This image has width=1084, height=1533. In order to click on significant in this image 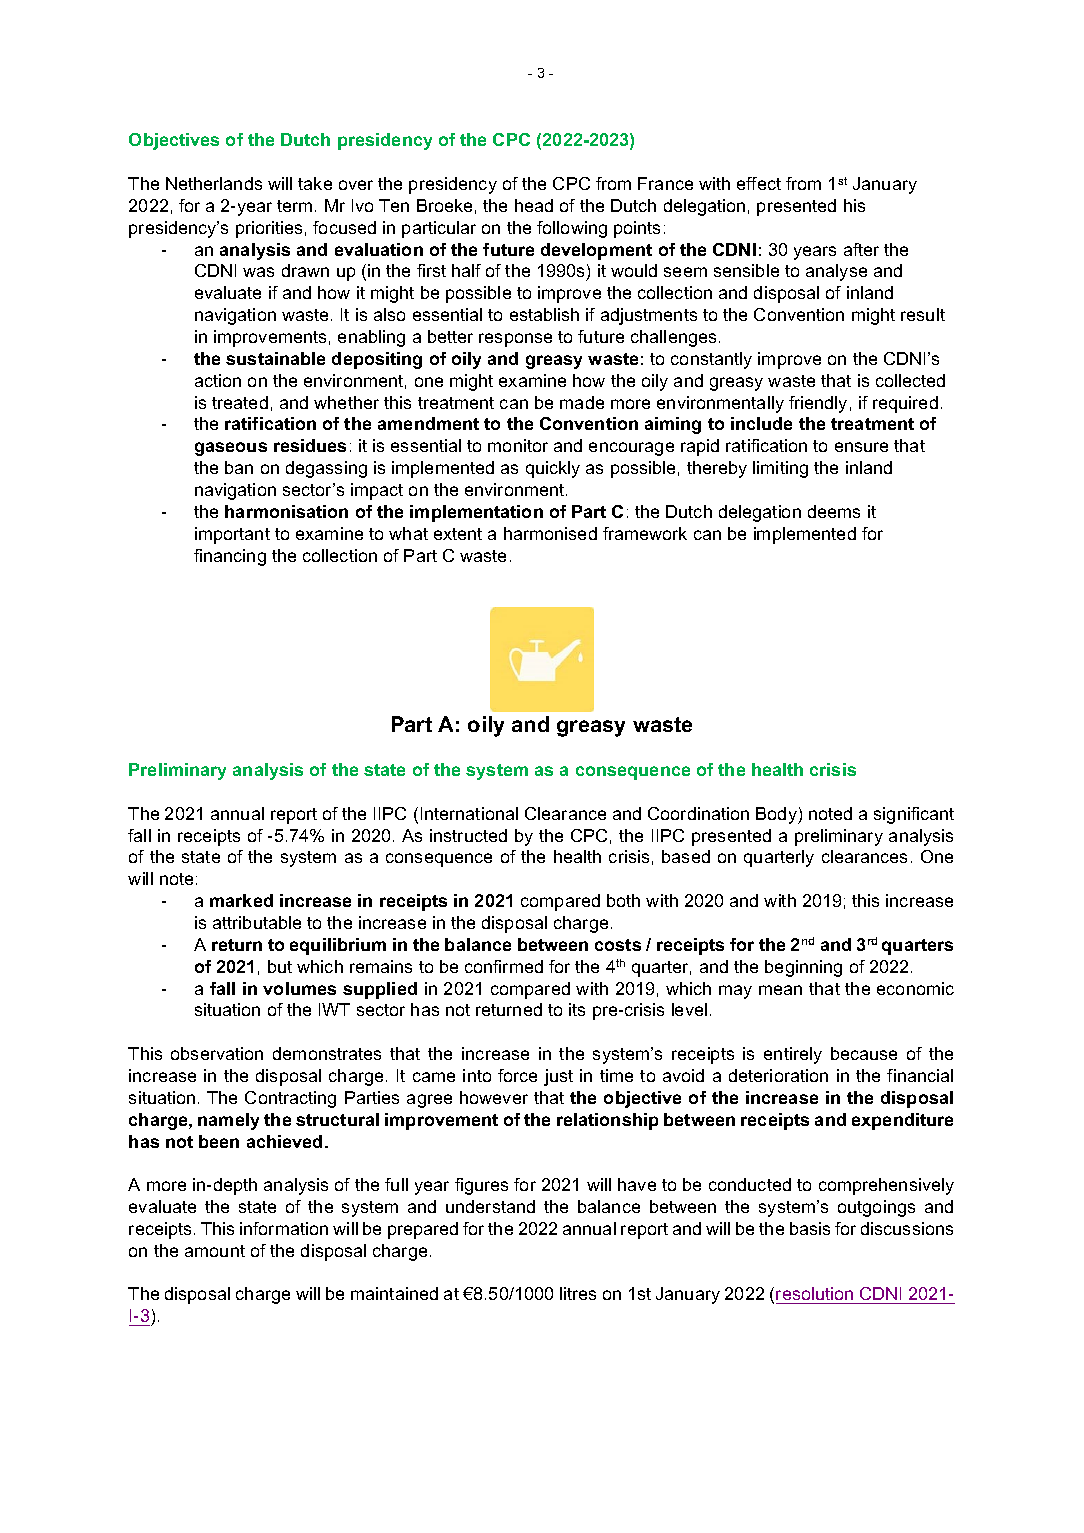, I will do `click(914, 815)`.
